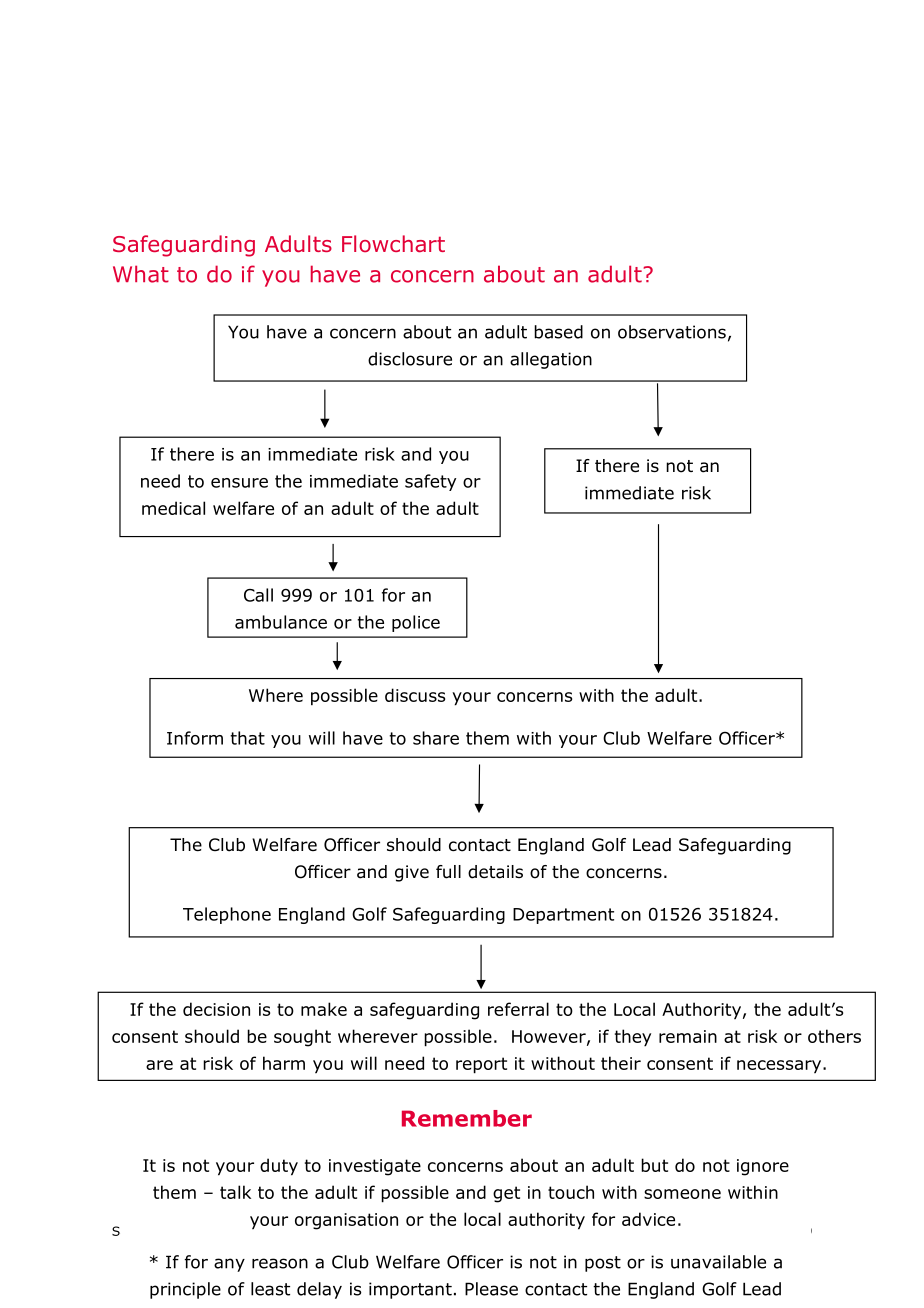 The image size is (924, 1308). What do you see at coordinates (229, 1265) in the screenshot?
I see `any` at bounding box center [229, 1265].
